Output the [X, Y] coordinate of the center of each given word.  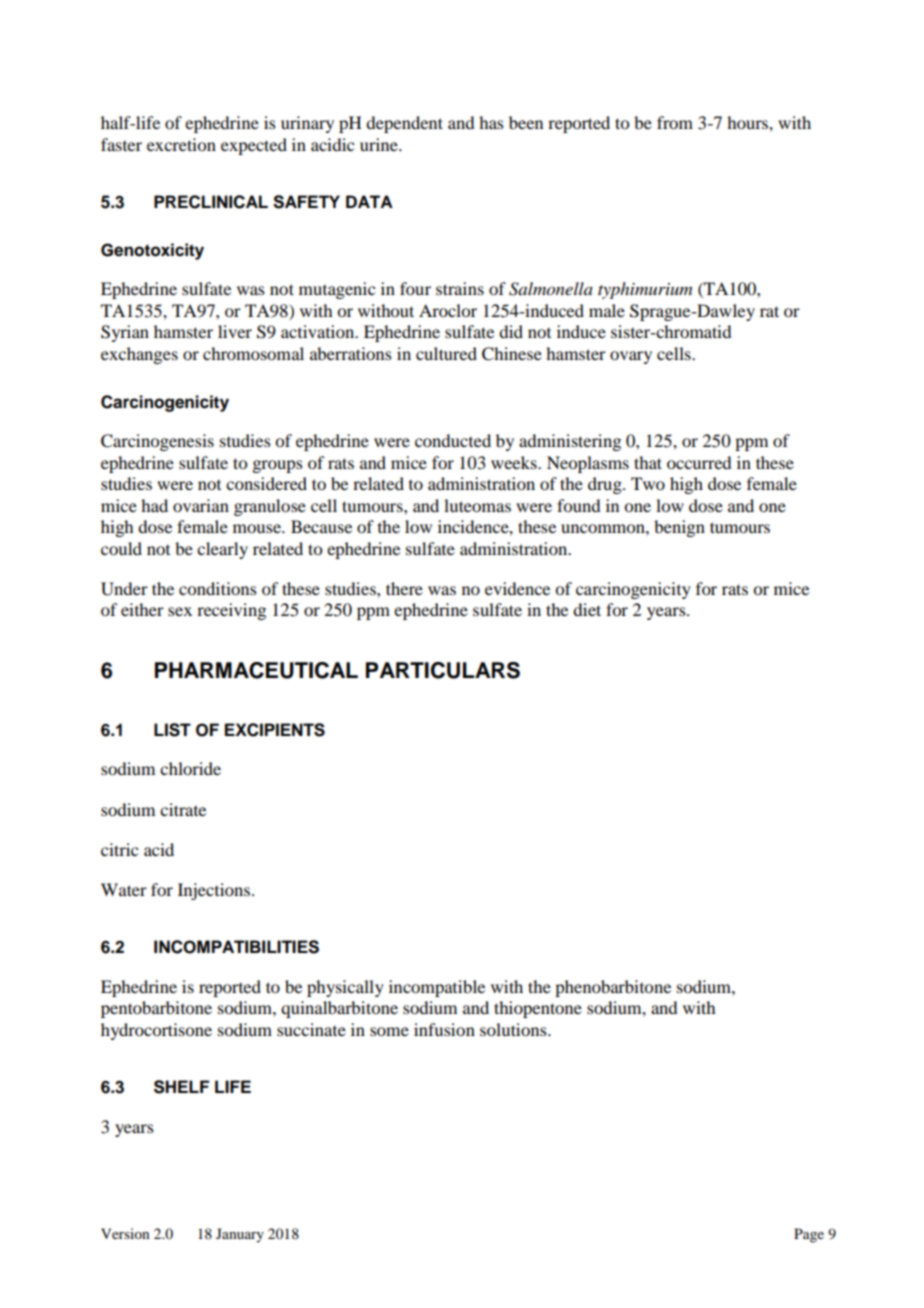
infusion [444, 1029]
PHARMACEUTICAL [256, 670]
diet [587, 609]
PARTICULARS [443, 670]
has [491, 122]
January [240, 1235]
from [675, 122]
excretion [181, 144]
